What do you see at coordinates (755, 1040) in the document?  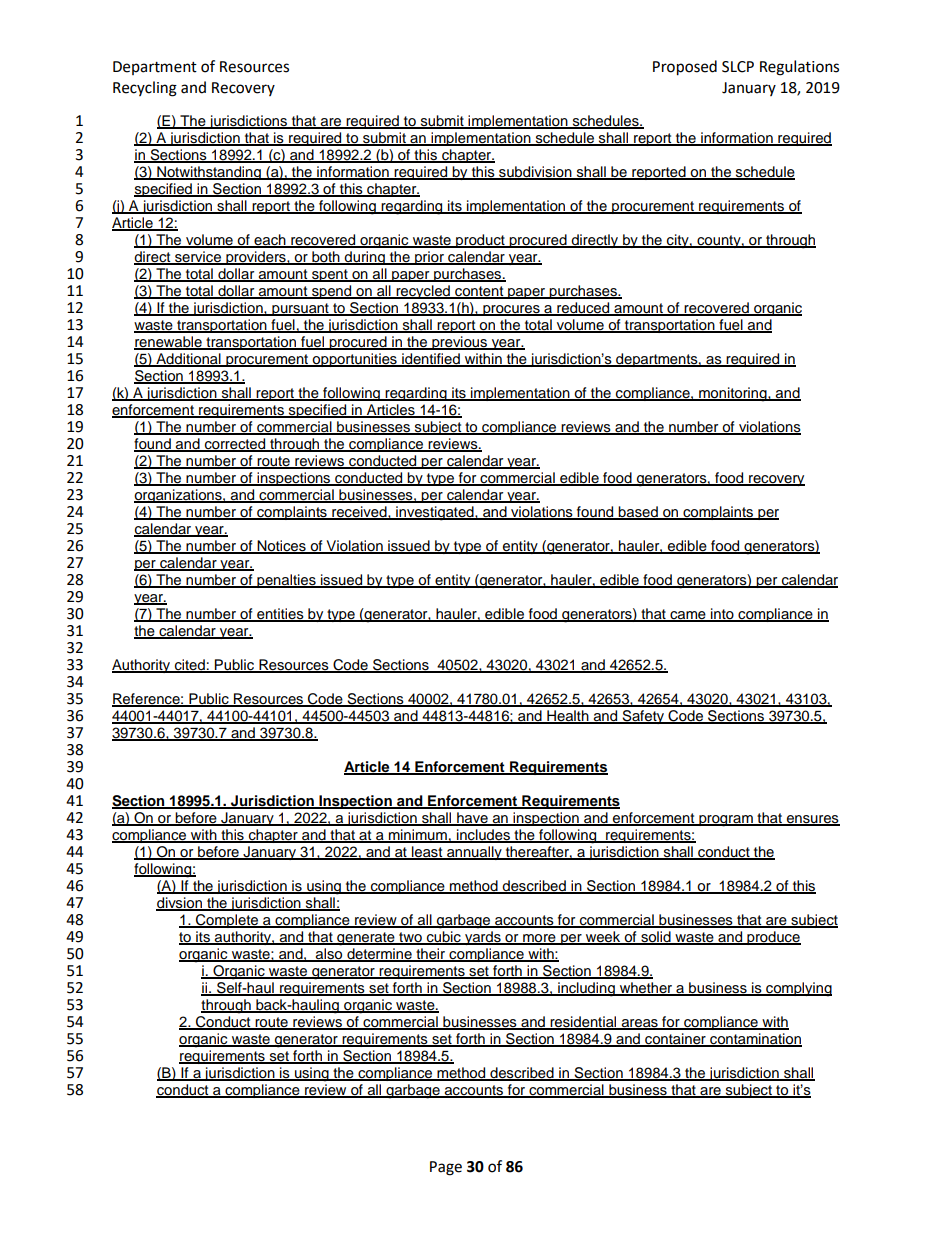 I see `contamination` at bounding box center [755, 1040].
